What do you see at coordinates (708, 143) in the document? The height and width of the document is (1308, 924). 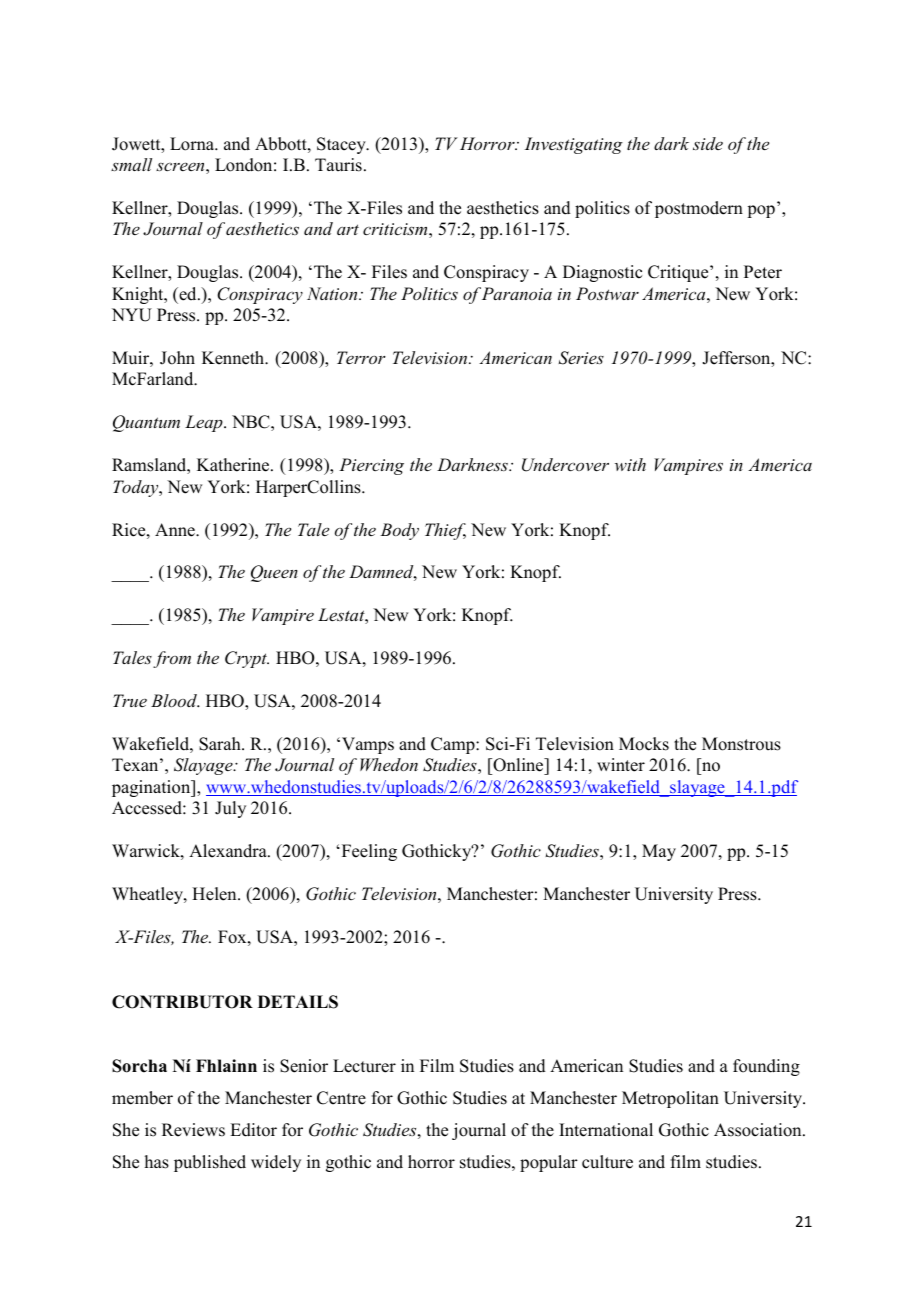 I see `side` at bounding box center [708, 143].
